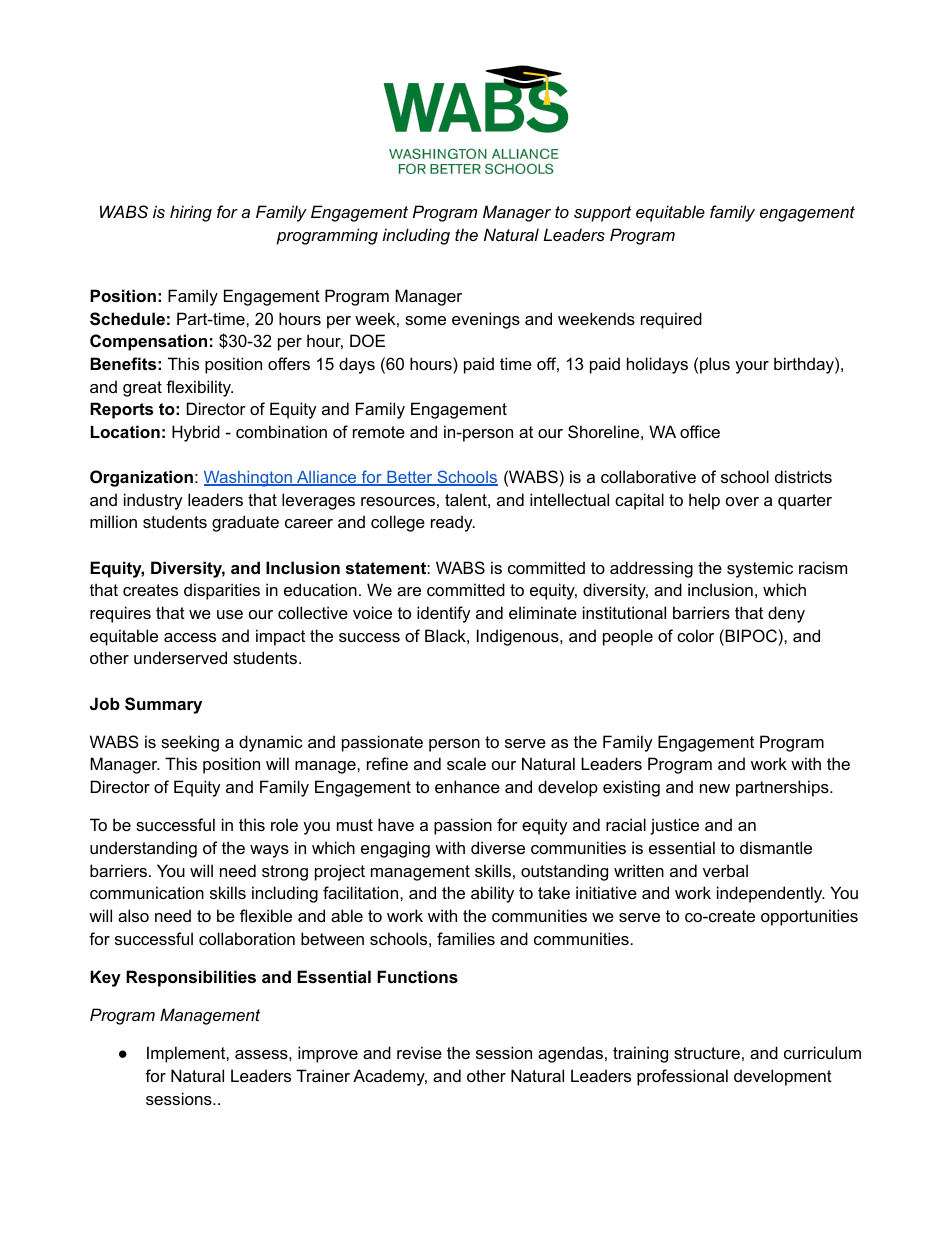 This screenshot has width=952, height=1233. I want to click on support, so click(602, 214).
